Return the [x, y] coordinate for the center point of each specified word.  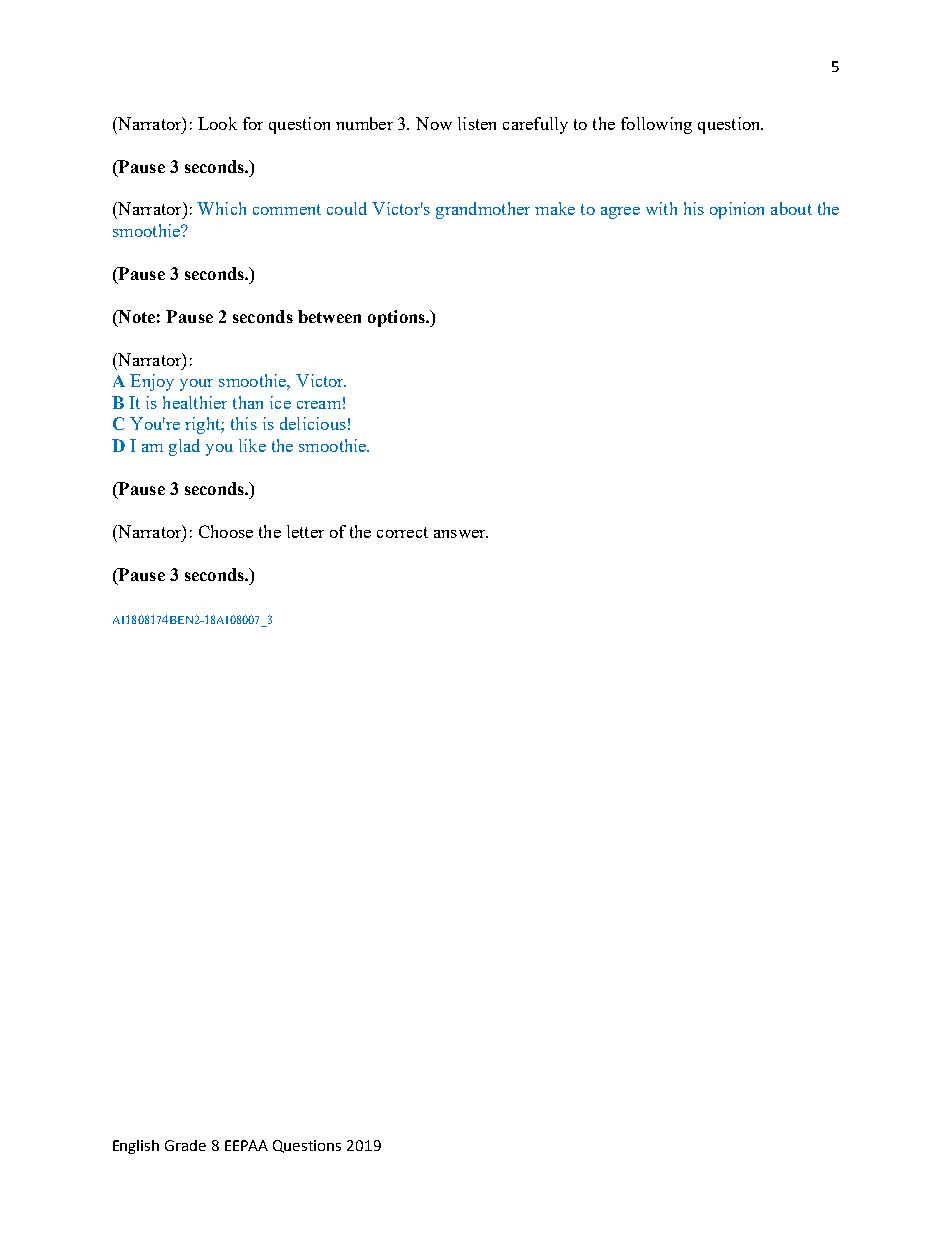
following [656, 125]
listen [477, 123]
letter [305, 531]
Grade [185, 1145]
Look [217, 123]
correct [402, 532]
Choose [226, 531]
